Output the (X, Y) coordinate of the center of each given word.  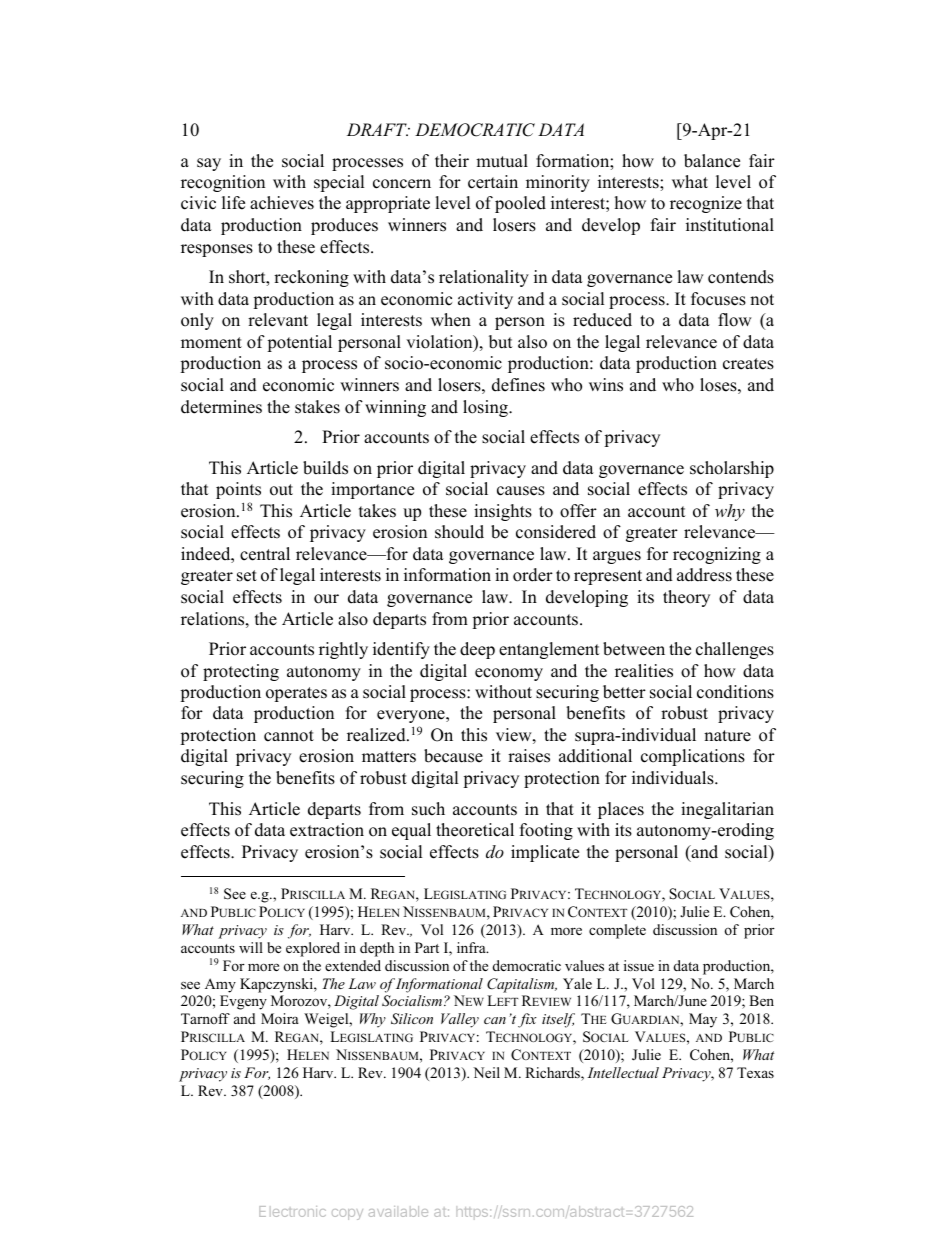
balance (712, 161)
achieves (282, 203)
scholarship (732, 469)
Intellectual (623, 1072)
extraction (327, 830)
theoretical (475, 830)
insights (503, 512)
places (621, 810)
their (452, 161)
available (398, 1211)
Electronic (292, 1211)
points (238, 490)
